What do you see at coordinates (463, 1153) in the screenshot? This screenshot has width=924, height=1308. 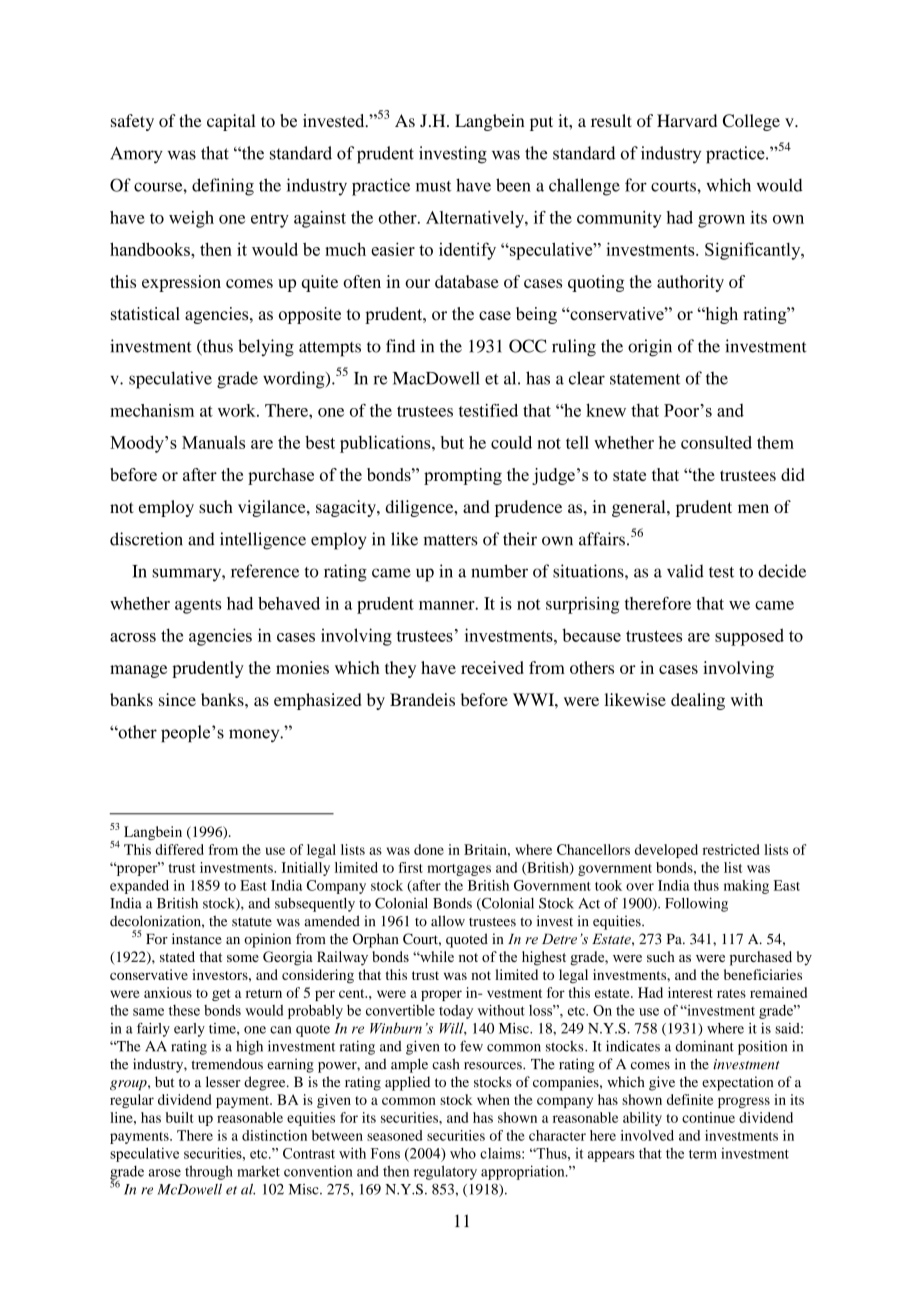 I see `who` at bounding box center [463, 1153].
